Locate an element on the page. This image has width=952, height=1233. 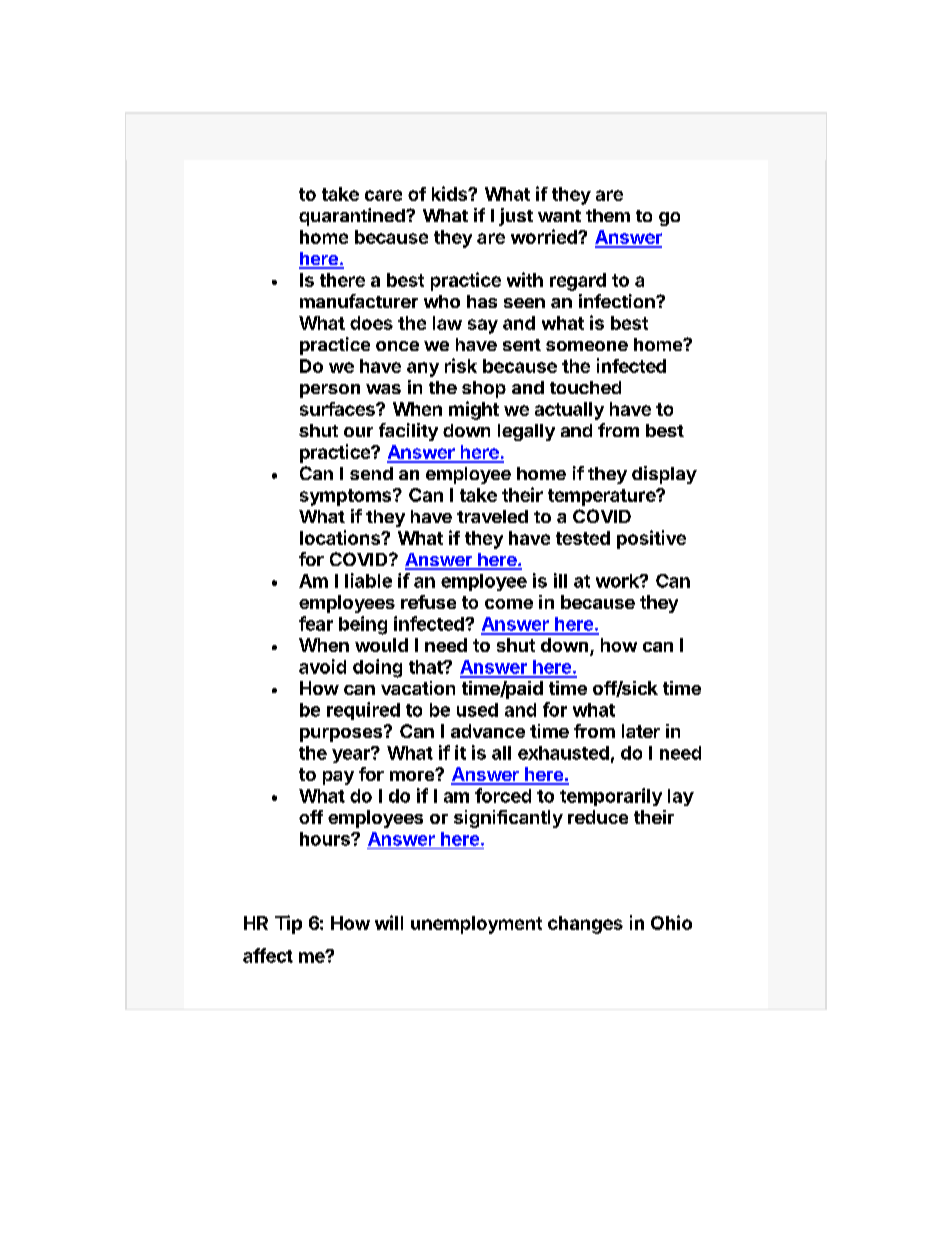
person is located at coordinates (330, 391).
